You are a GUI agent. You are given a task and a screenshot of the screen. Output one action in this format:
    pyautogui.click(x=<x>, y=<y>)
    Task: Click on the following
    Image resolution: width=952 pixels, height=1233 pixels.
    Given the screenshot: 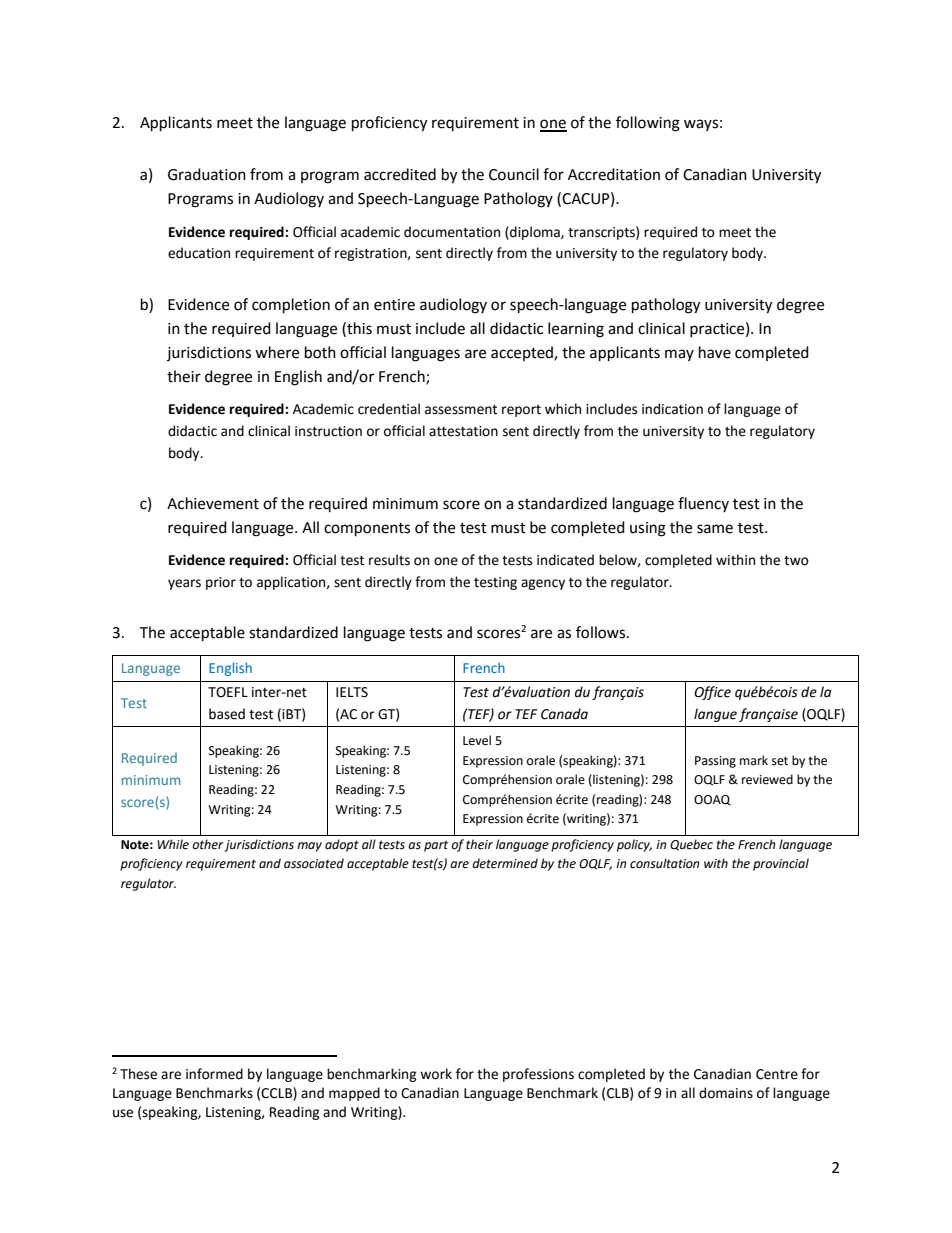 What is the action you would take?
    pyautogui.click(x=648, y=124)
